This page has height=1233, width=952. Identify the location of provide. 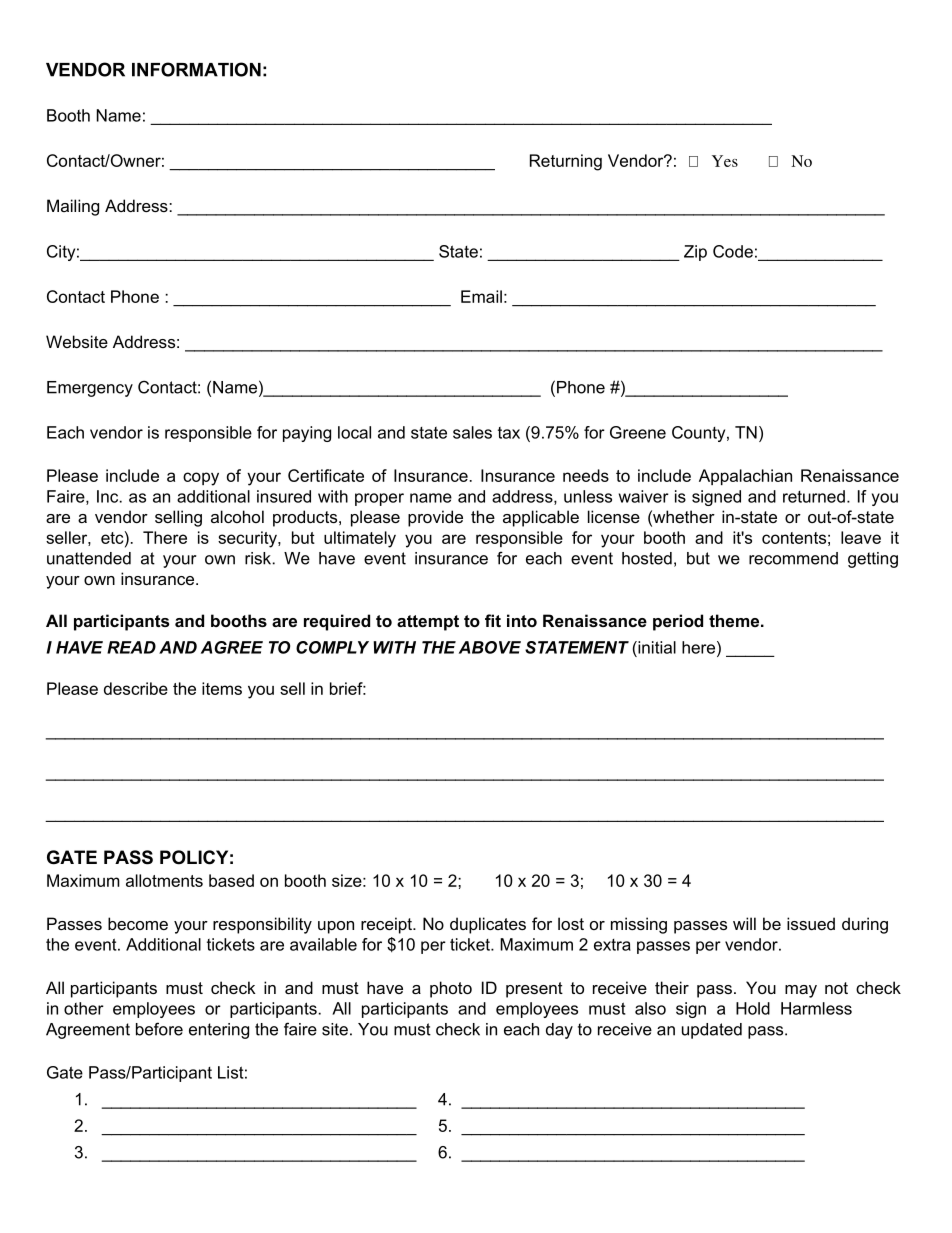
(435, 518).
